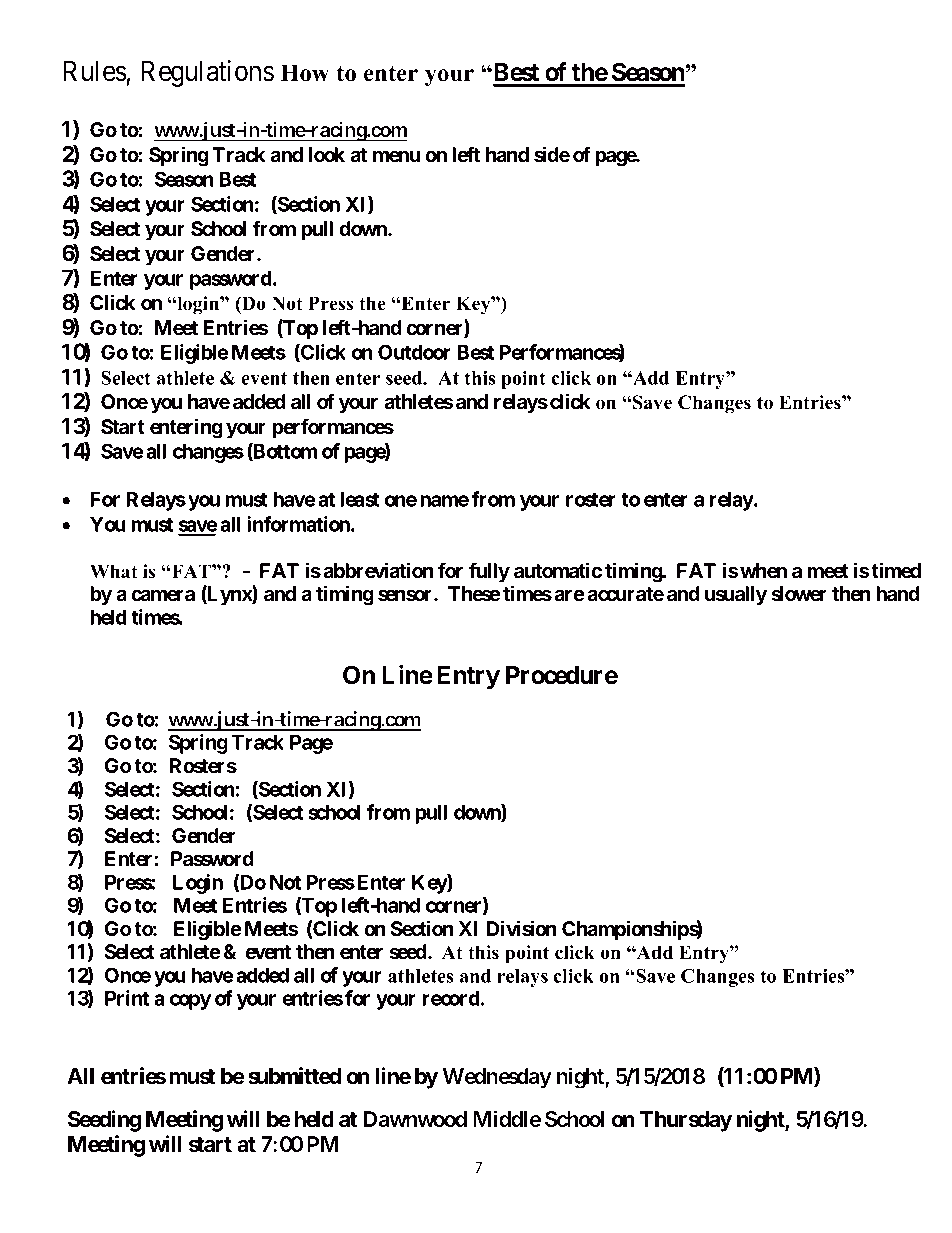 This page has height=1233, width=952. What do you see at coordinates (294, 1076) in the page?
I see `submitted` at bounding box center [294, 1076].
